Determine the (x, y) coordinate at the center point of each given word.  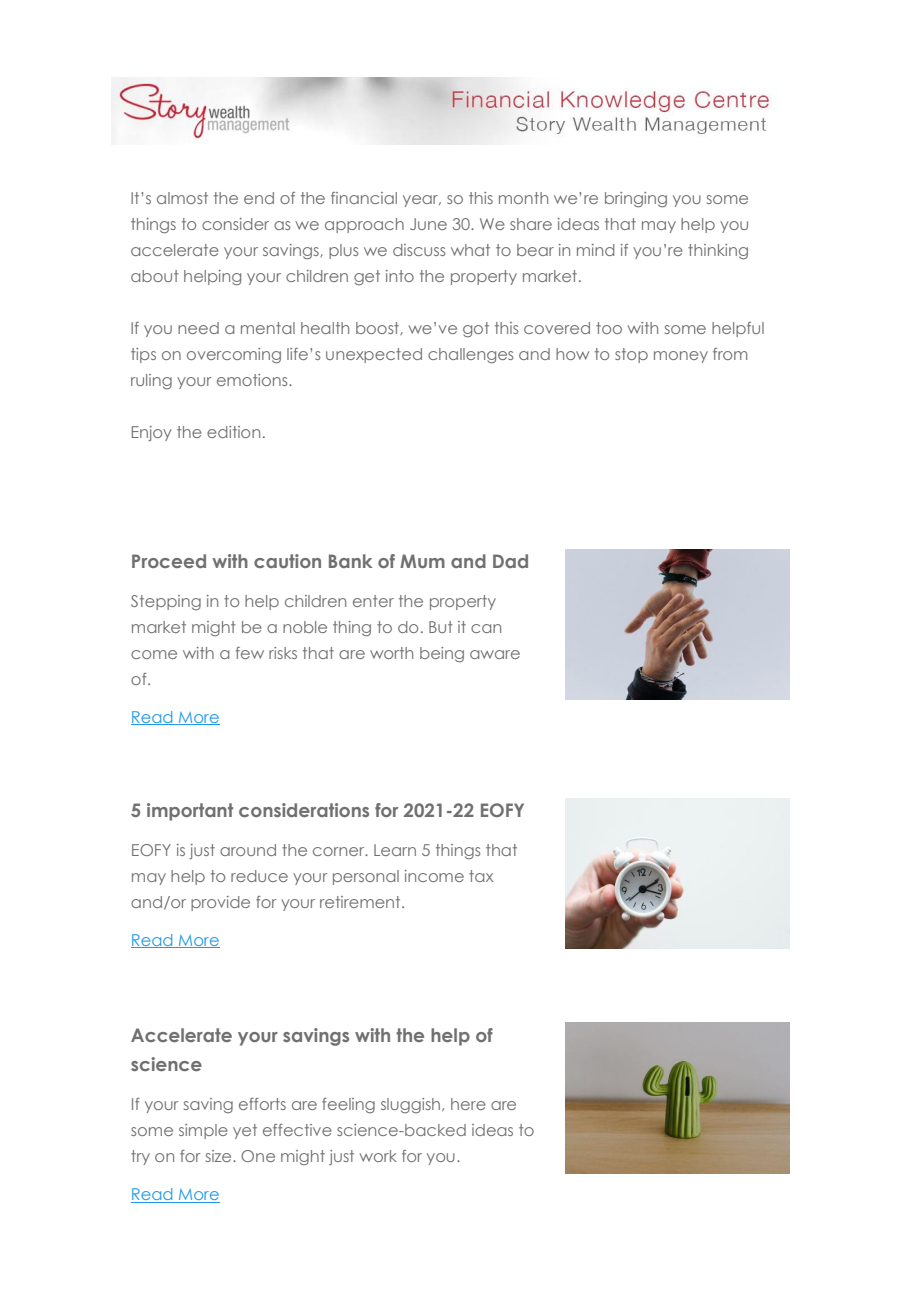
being (442, 655)
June (428, 224)
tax (481, 876)
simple (203, 1131)
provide (220, 903)
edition (233, 432)
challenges (471, 355)
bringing (636, 200)
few (250, 653)
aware (495, 654)
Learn (395, 850)
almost (182, 198)
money (681, 357)
